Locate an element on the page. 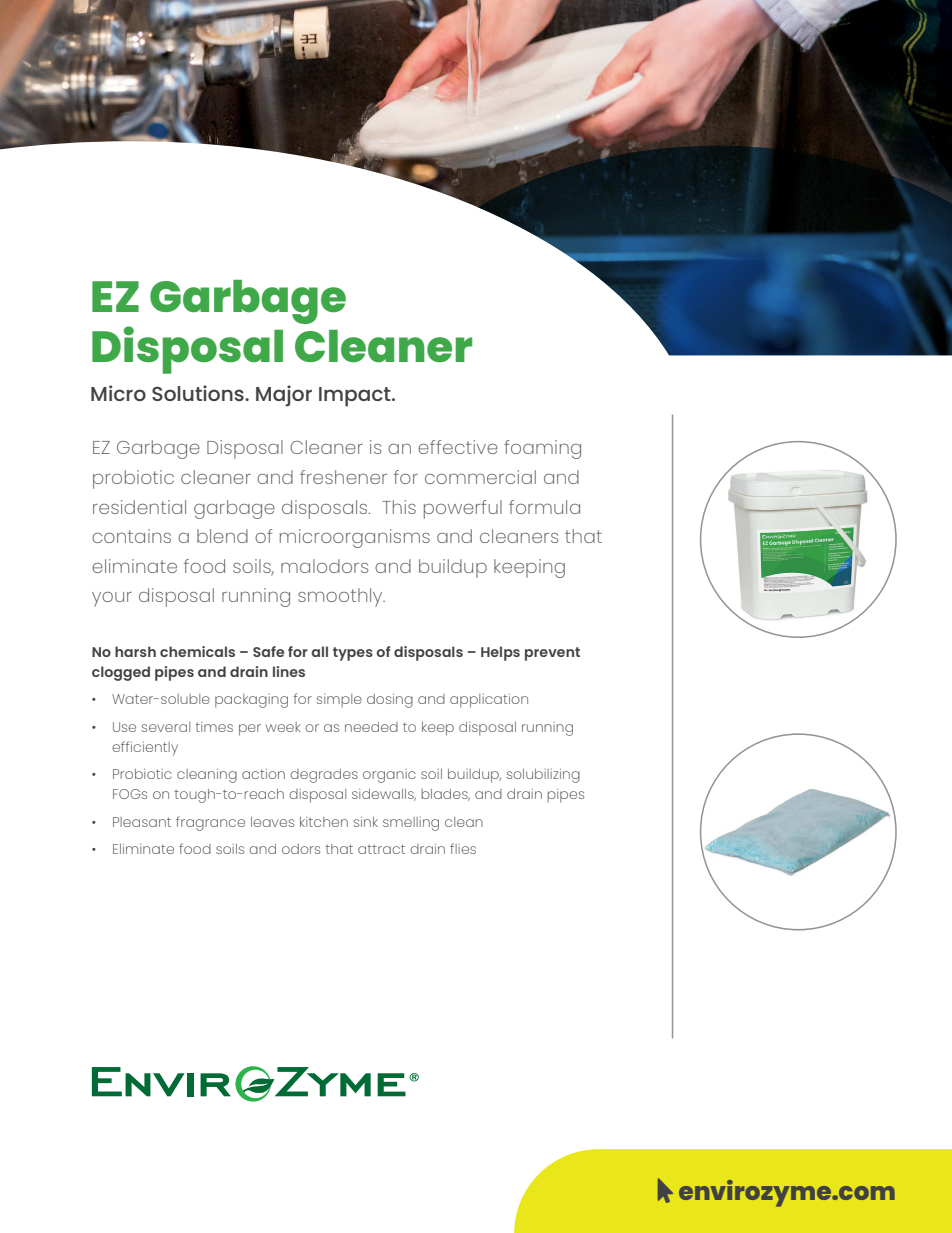  contains is located at coordinates (131, 536).
